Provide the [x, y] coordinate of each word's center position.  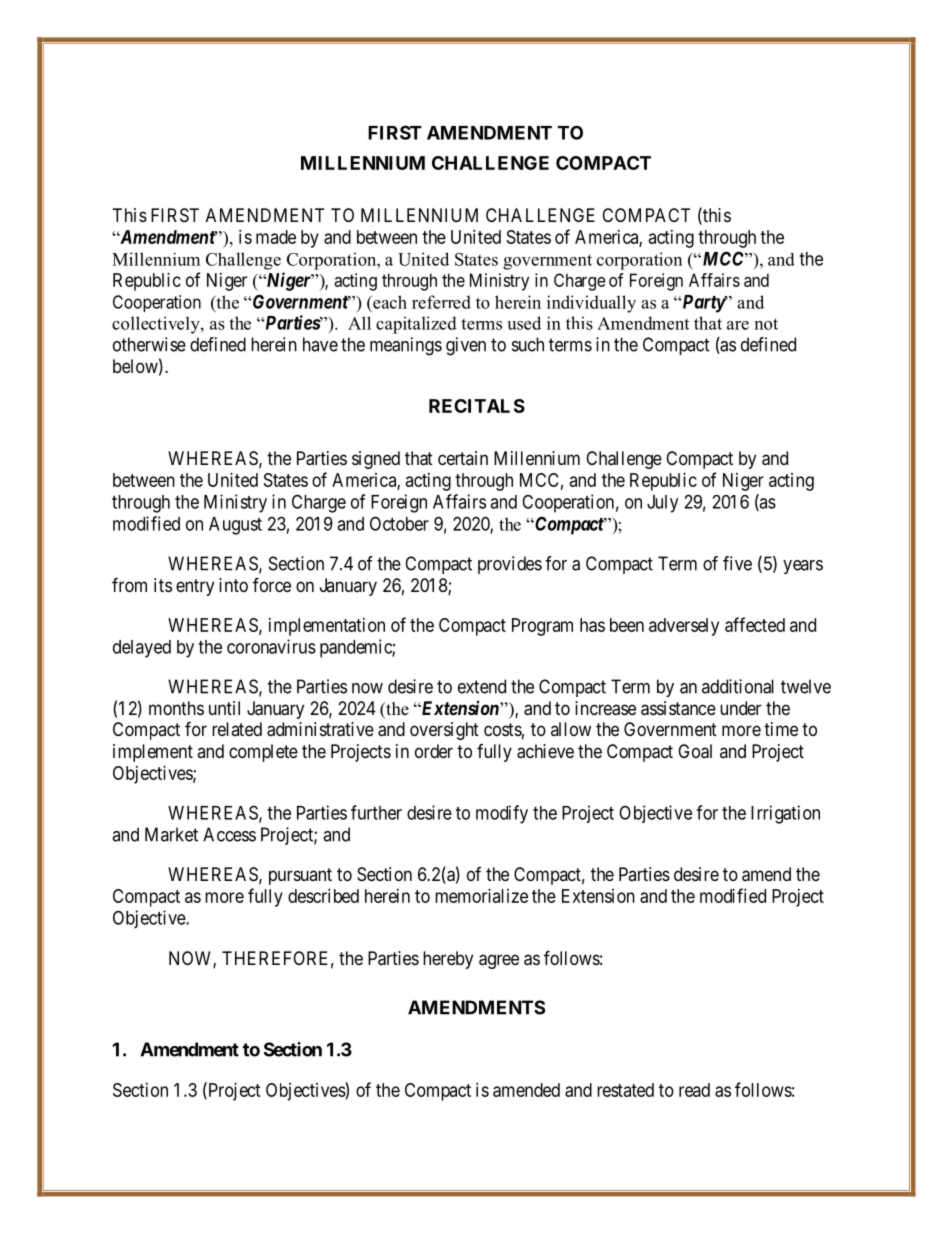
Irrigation [785, 814]
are [738, 325]
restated [625, 1090]
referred [441, 302]
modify [502, 814]
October [399, 523]
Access [229, 834]
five [737, 563]
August [235, 526]
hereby [448, 960]
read [694, 1090]
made [276, 237]
